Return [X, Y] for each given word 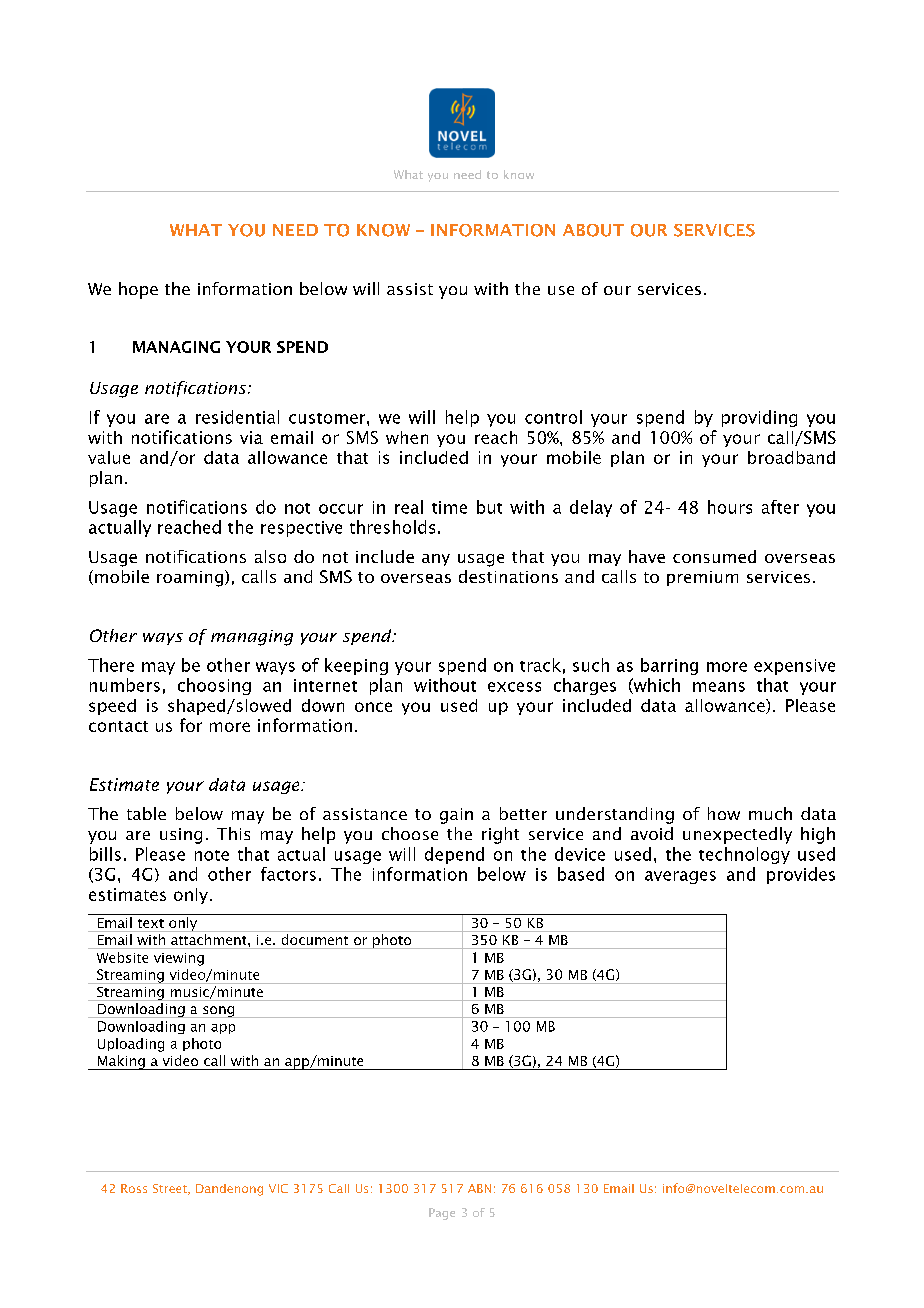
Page [442, 1214]
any [436, 560]
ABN [479, 1188]
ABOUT [593, 230]
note [212, 855]
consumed [714, 556]
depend [454, 855]
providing [759, 418]
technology [744, 855]
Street [171, 1189]
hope [138, 290]
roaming [190, 579]
